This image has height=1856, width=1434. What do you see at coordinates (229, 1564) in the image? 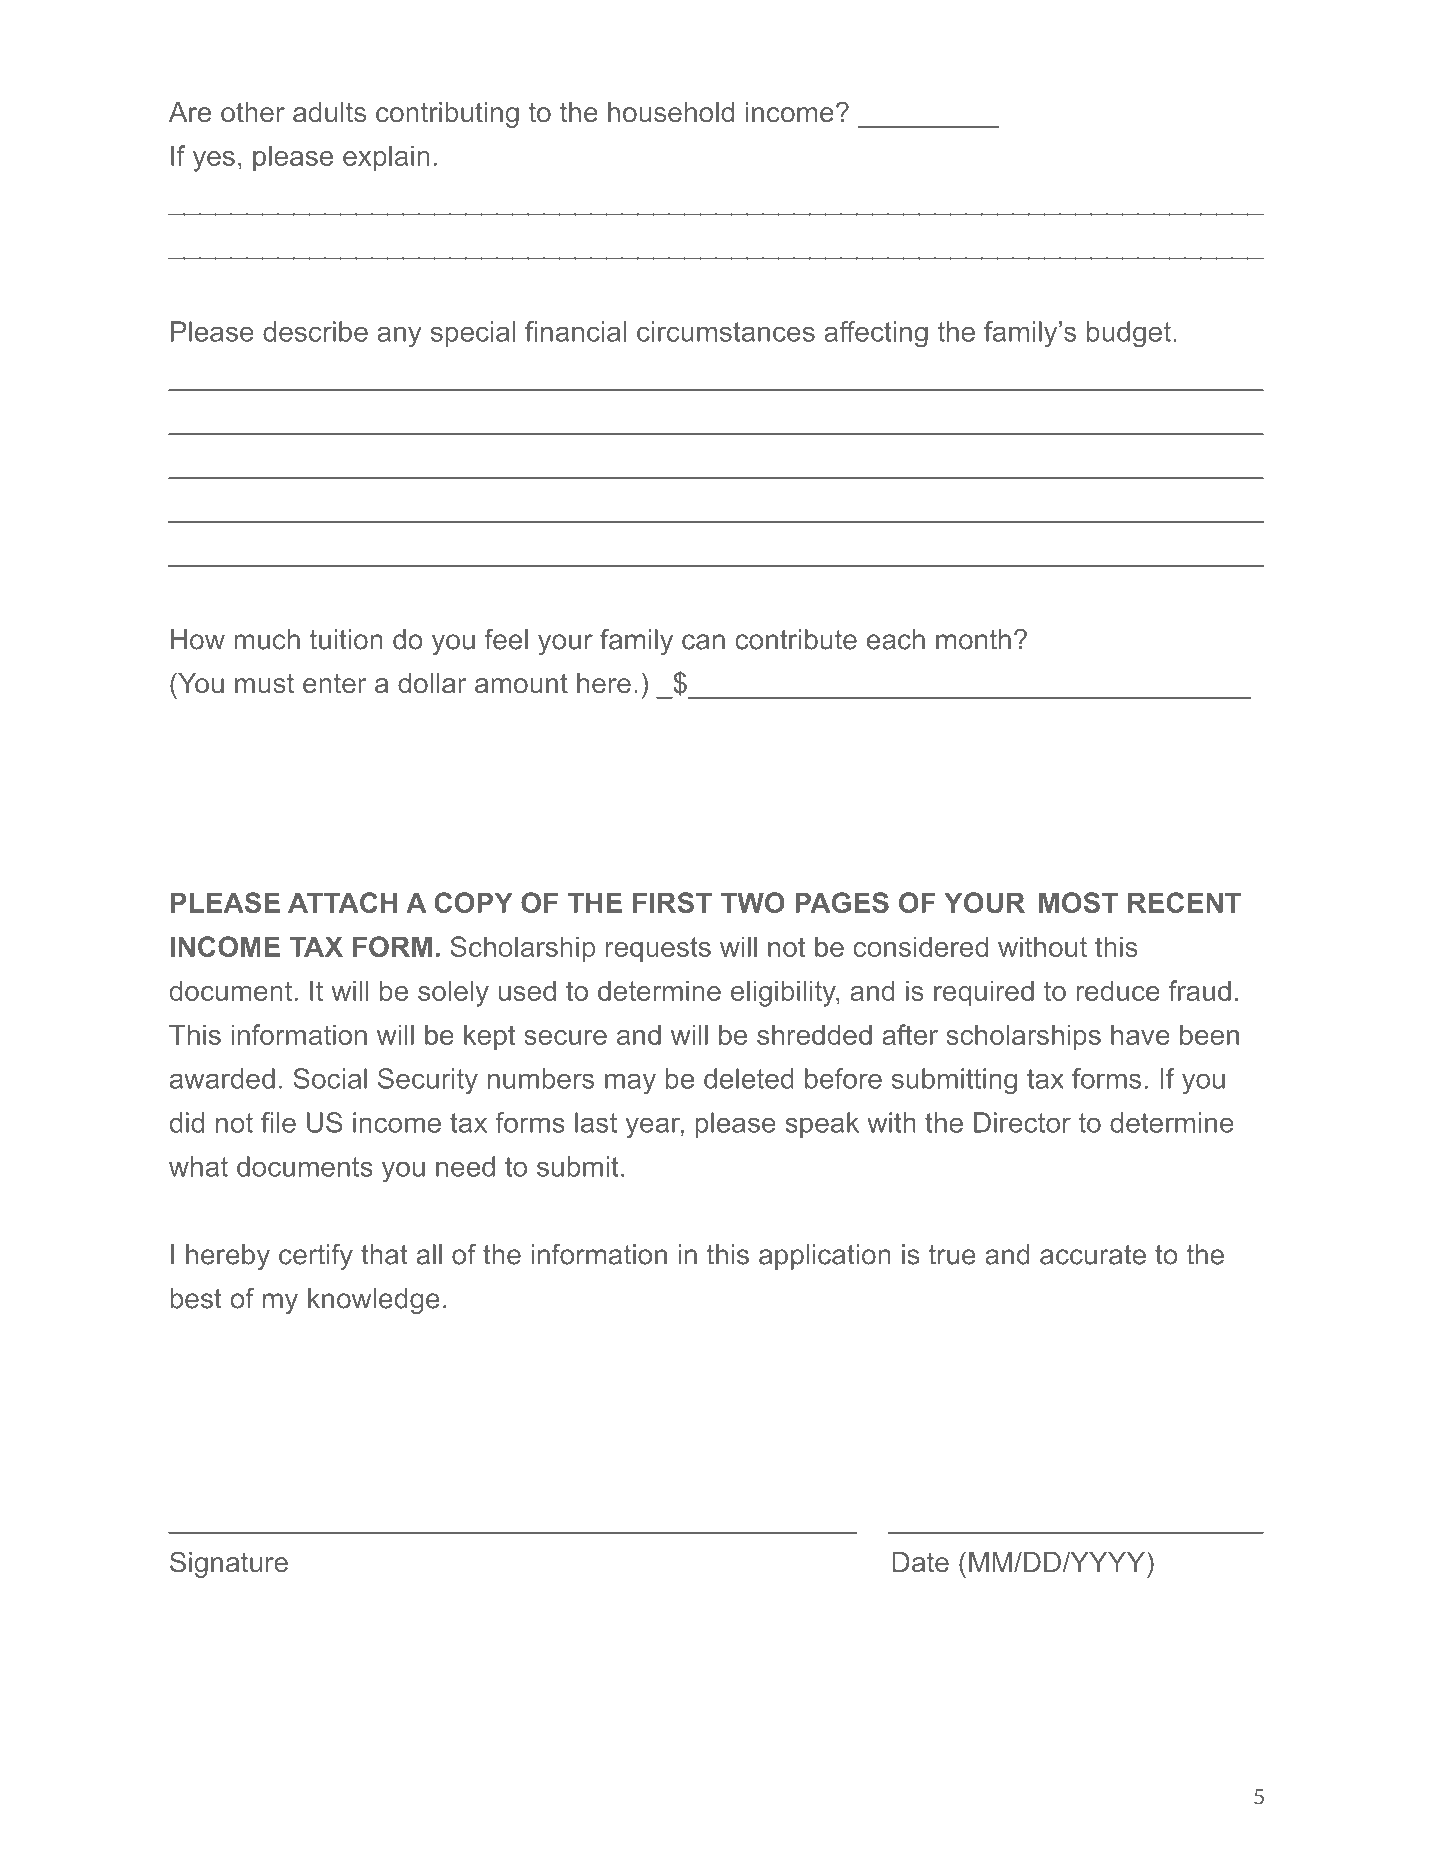
I see `Signature` at bounding box center [229, 1564].
